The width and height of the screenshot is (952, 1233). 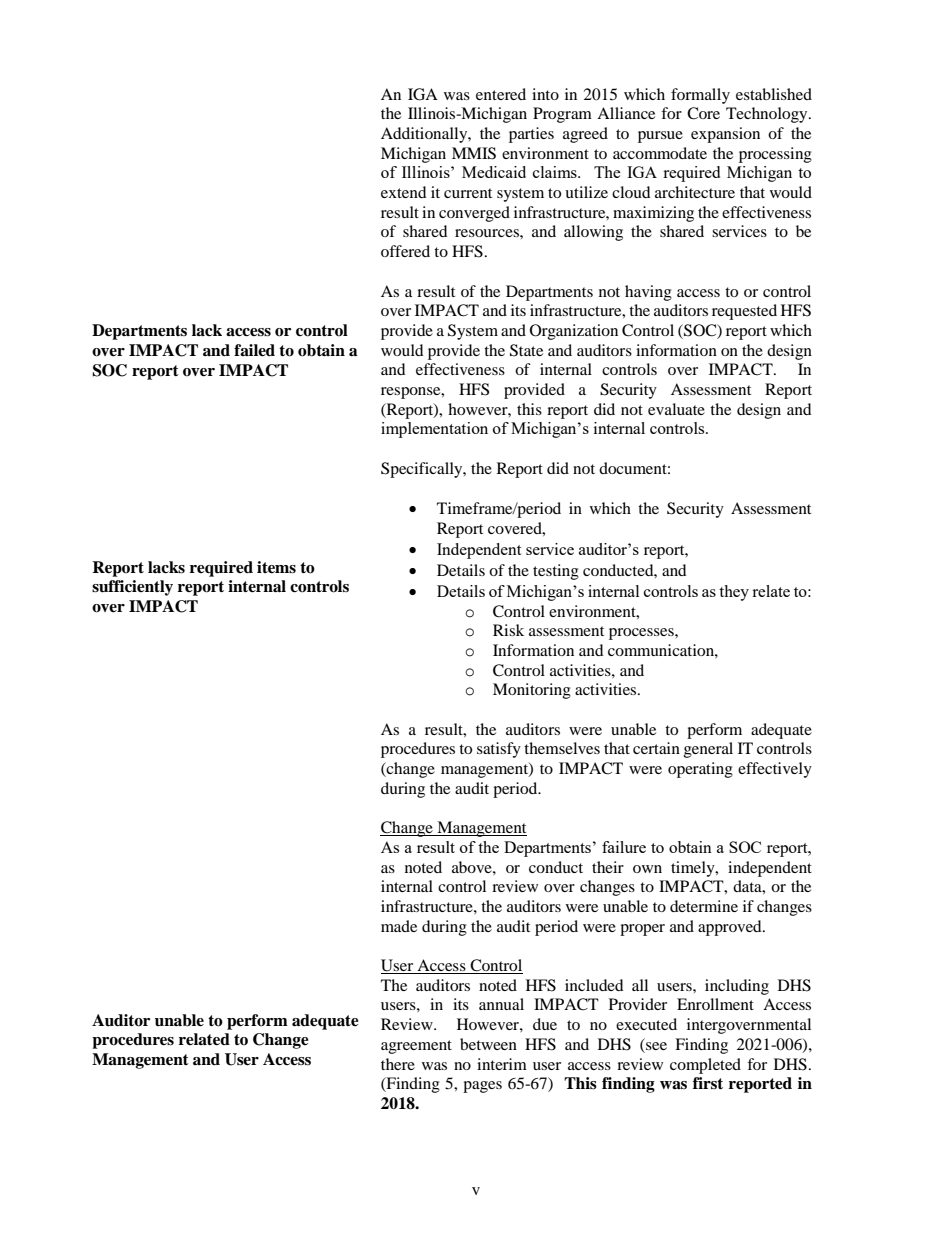 What do you see at coordinates (508, 630) in the screenshot?
I see `Risk` at bounding box center [508, 630].
